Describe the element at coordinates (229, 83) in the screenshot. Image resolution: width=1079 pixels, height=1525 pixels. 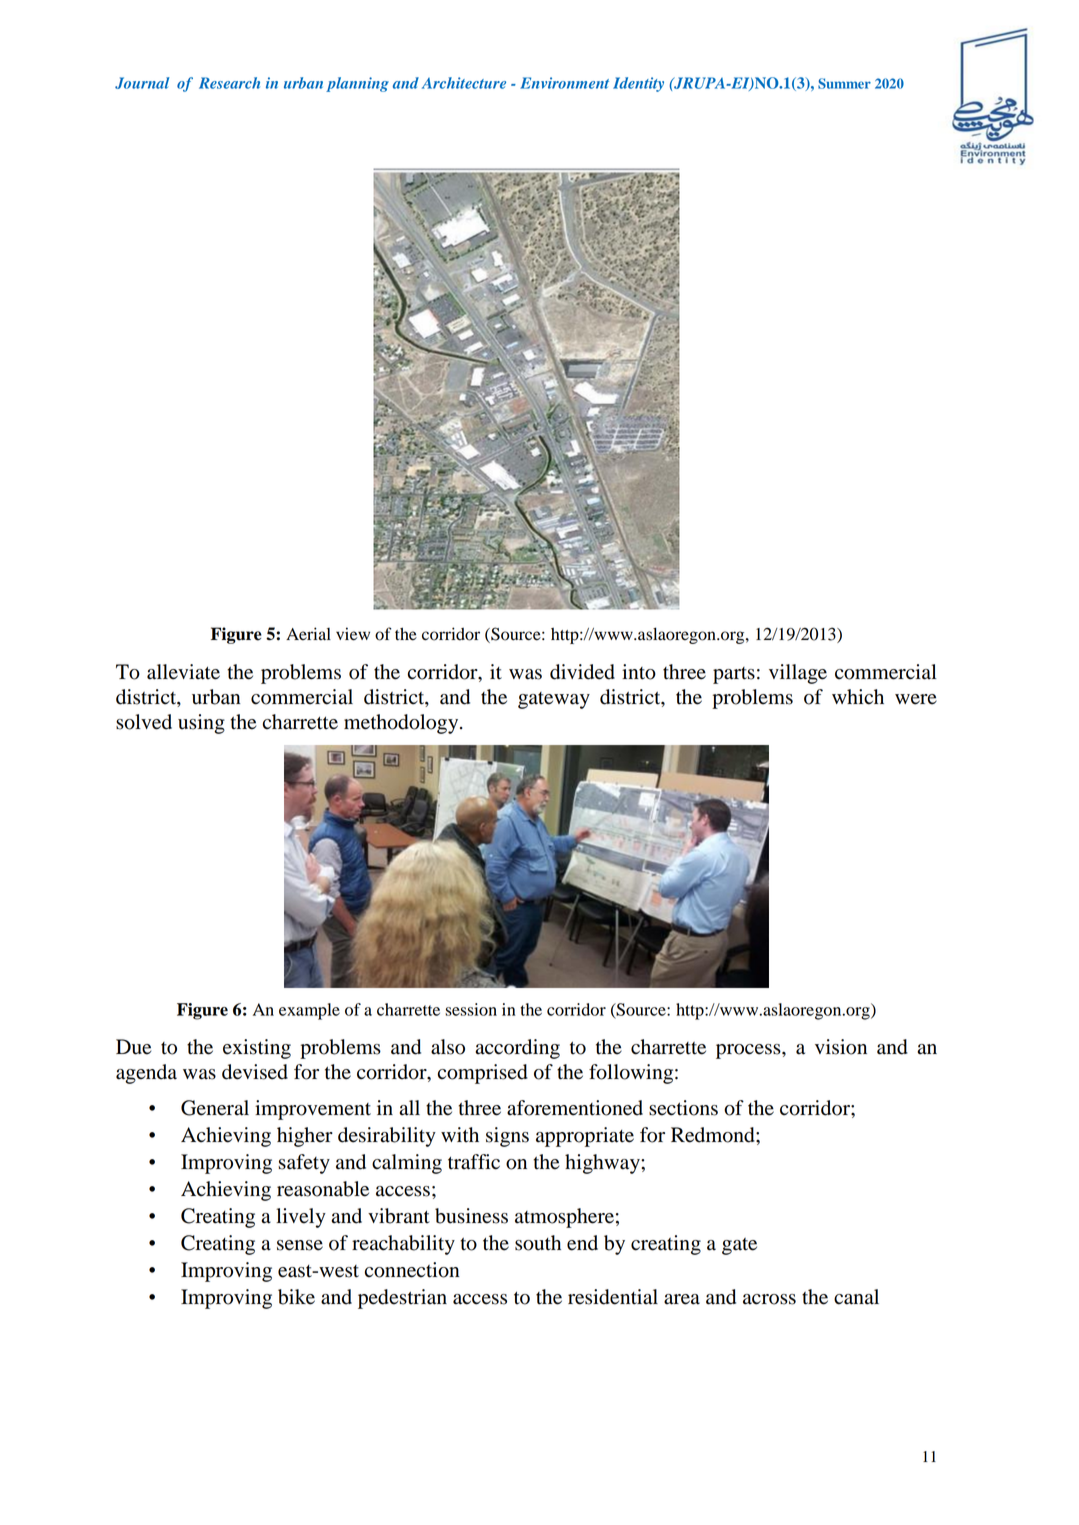
I see `Research` at that location.
